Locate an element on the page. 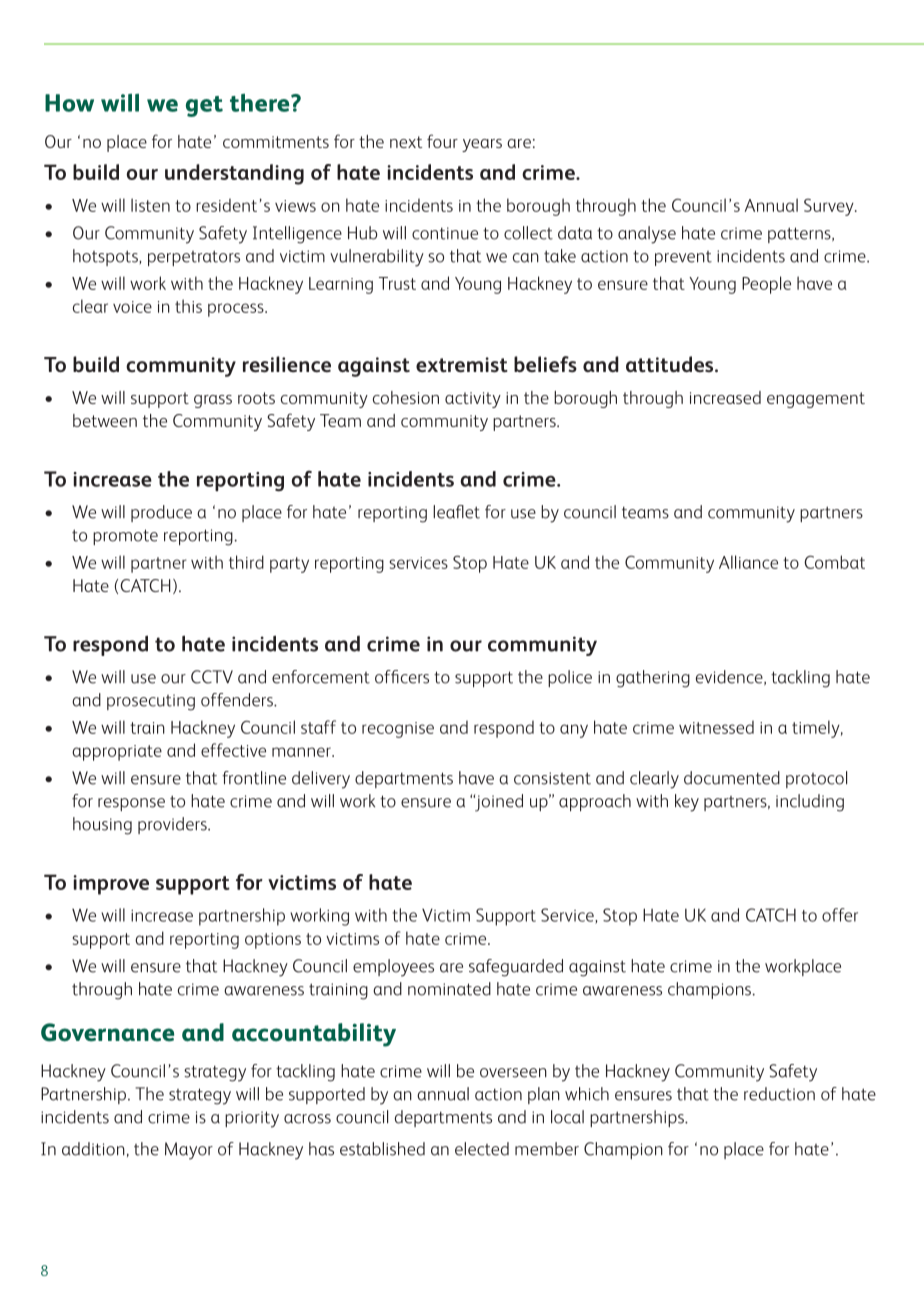  recognise is located at coordinates (398, 730).
